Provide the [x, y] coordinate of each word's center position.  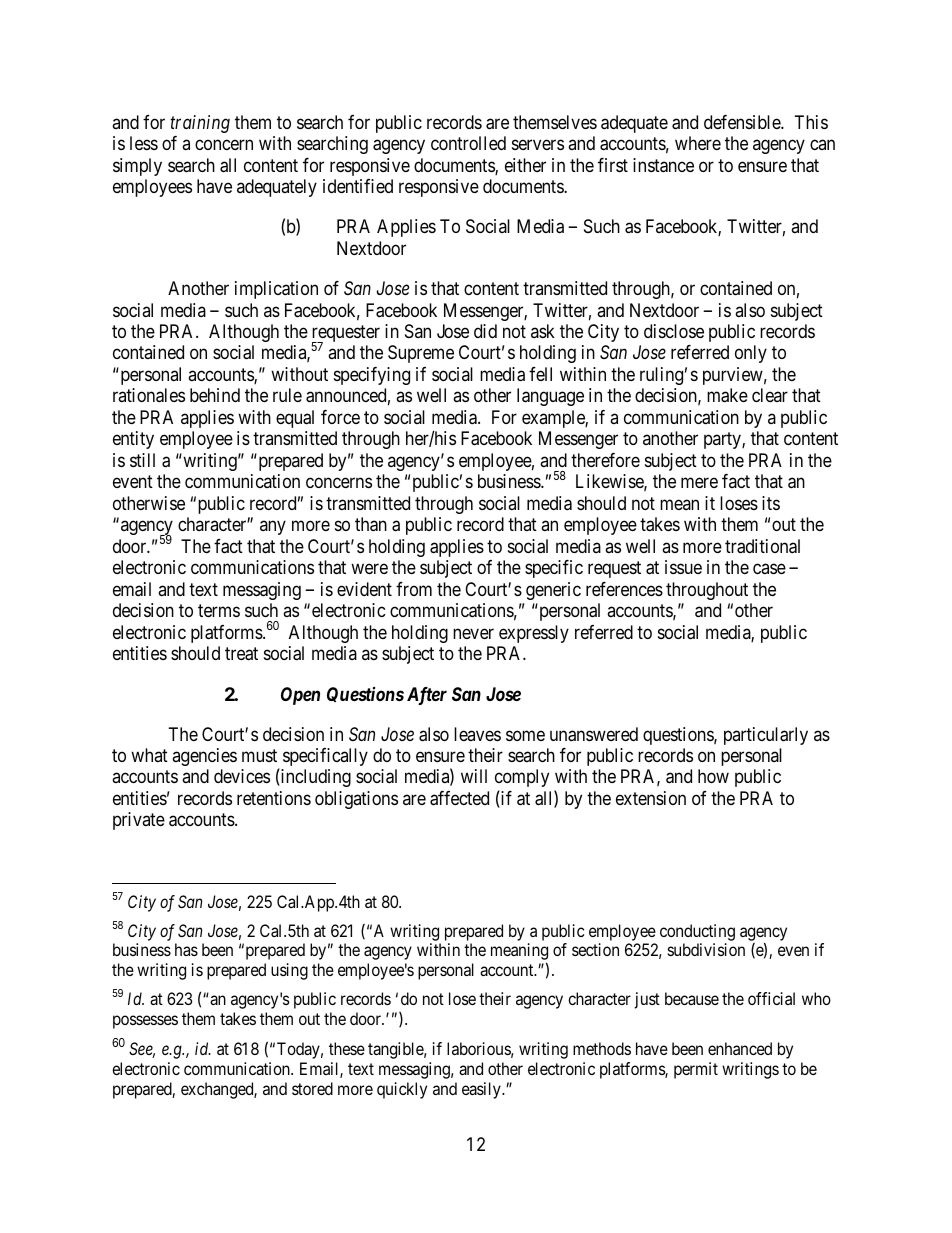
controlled [468, 143]
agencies [204, 757]
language [550, 397]
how [713, 776]
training [200, 124]
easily [482, 1090]
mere [699, 483]
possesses [145, 1022]
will [474, 776]
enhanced [740, 1048]
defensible [743, 122]
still [142, 460]
